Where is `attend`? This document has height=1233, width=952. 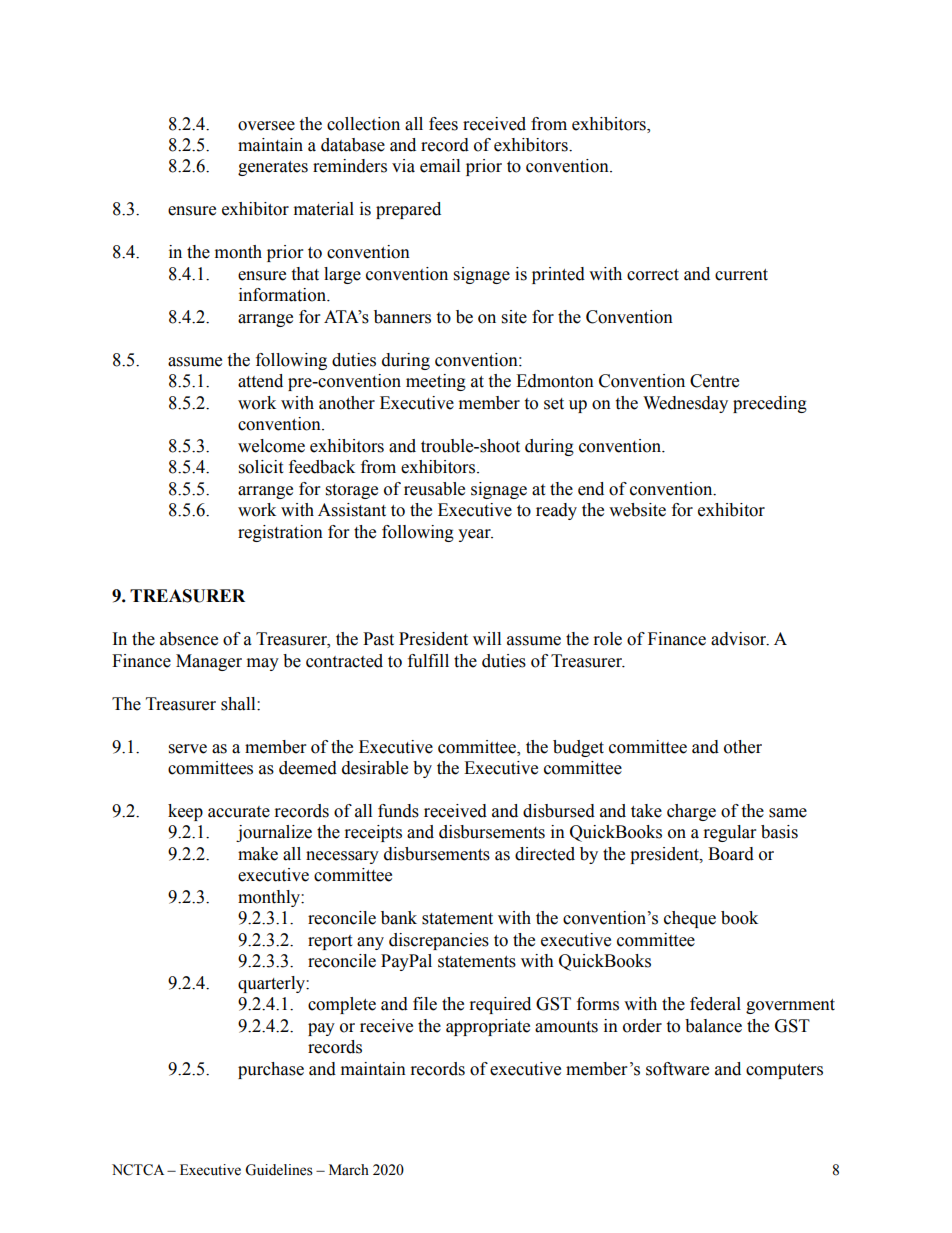 attend is located at coordinates (260, 381).
